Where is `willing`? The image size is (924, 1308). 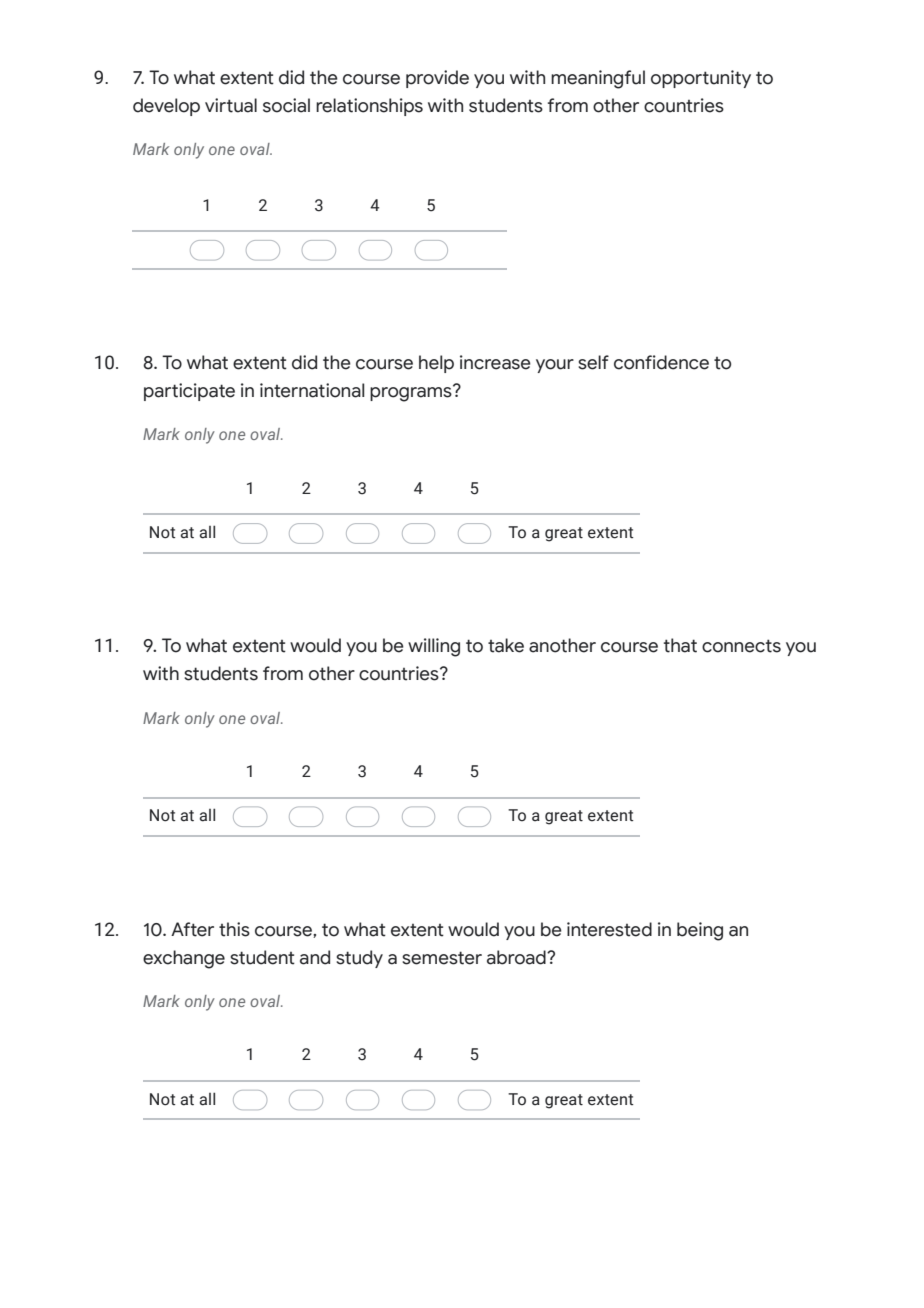
willing is located at coordinates (434, 647).
